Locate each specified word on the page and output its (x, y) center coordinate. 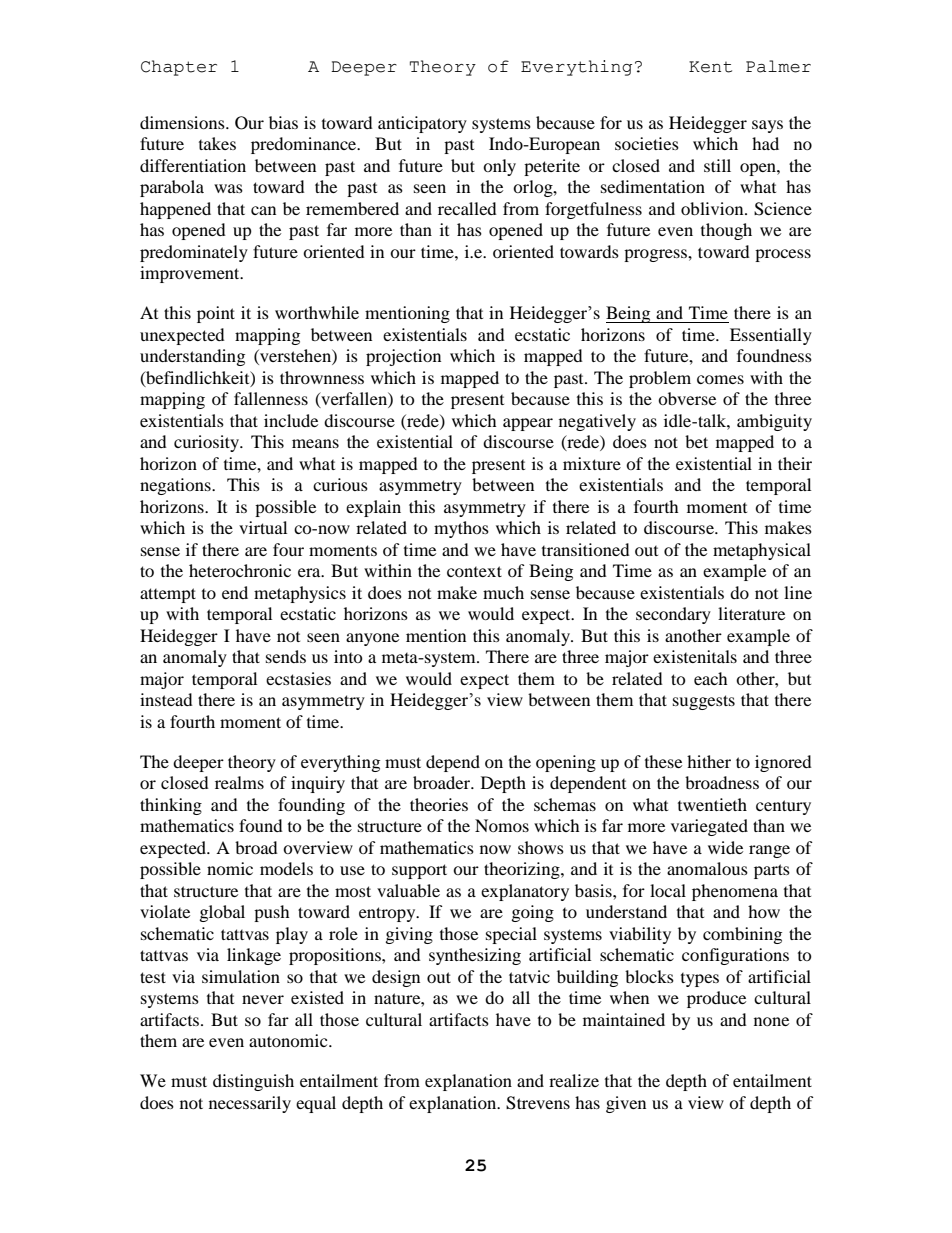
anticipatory (422, 124)
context (474, 571)
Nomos (502, 825)
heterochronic (240, 570)
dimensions (183, 122)
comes (720, 379)
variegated (709, 827)
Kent (710, 67)
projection (403, 357)
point (216, 314)
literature (751, 613)
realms (239, 782)
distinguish (253, 1082)
